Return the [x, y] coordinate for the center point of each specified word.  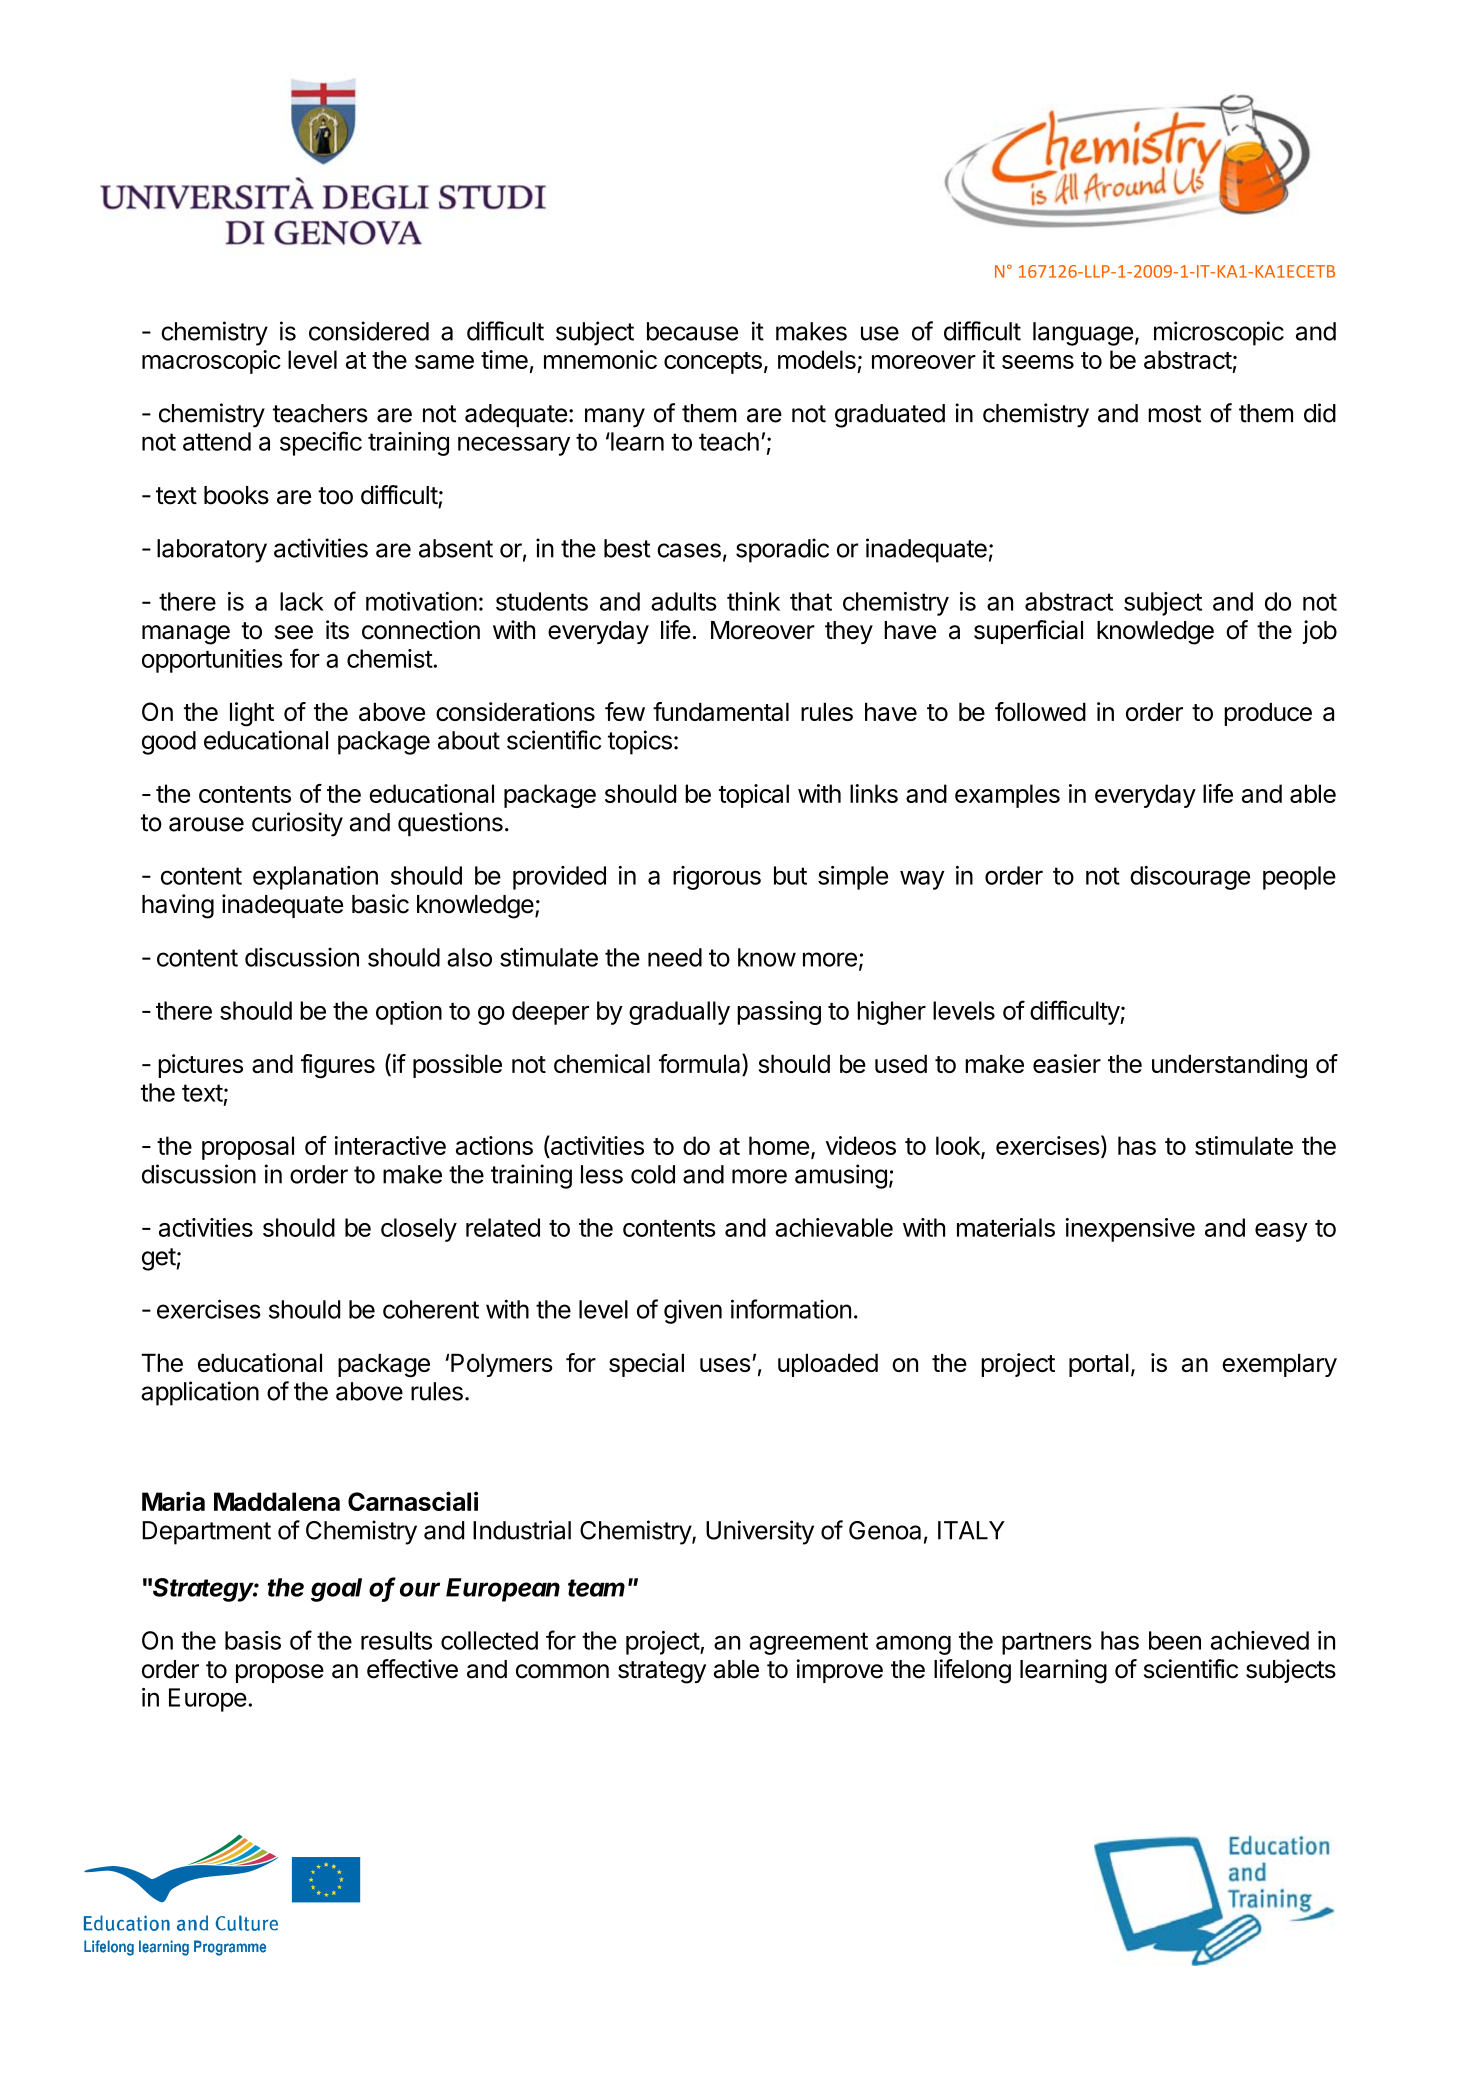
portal [1099, 1365]
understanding [1229, 1066]
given [693, 1312]
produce [1268, 714]
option [409, 1013]
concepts [713, 363]
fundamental [721, 711]
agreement [808, 1643]
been [1175, 1640]
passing [779, 1013]
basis [253, 1640]
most [1174, 414]
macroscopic [211, 362]
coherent [431, 1309]
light [252, 714]
